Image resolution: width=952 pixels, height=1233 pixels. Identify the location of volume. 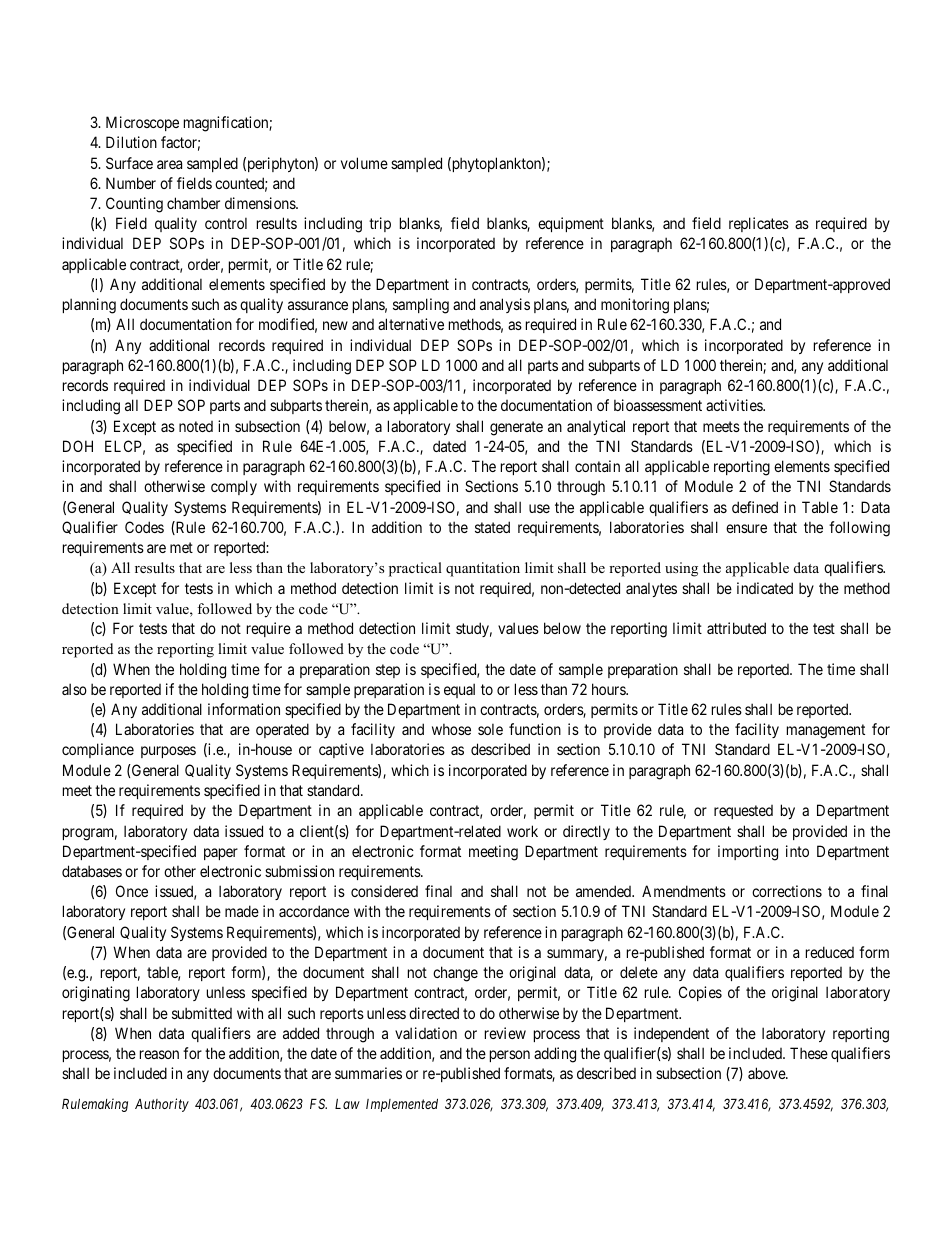
(364, 163).
